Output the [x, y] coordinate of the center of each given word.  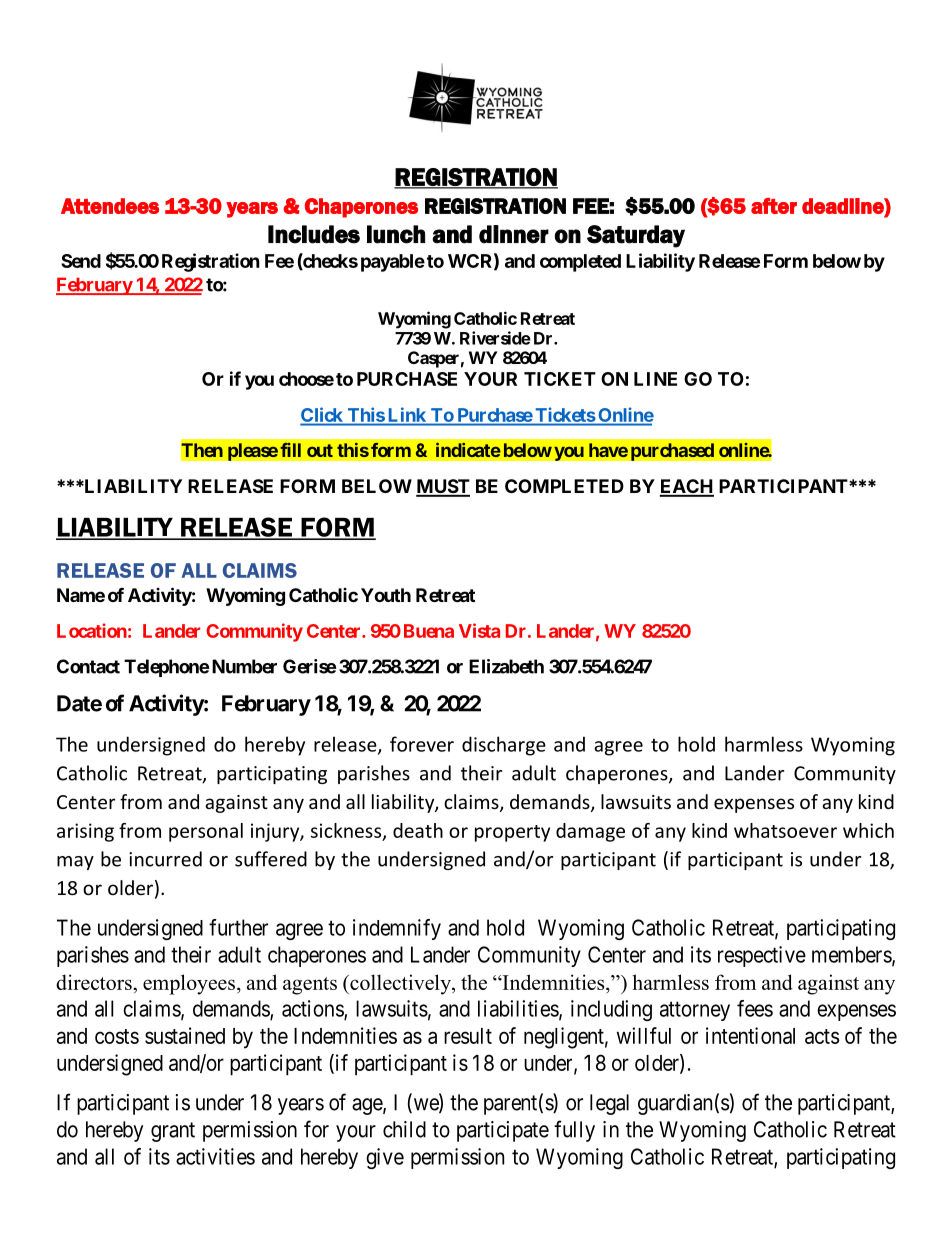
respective [762, 956]
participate [503, 1131]
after [774, 206]
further [238, 927]
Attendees [110, 206]
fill [290, 450]
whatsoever [785, 830]
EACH [687, 487]
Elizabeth [506, 666]
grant [173, 1132]
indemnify [397, 929]
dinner [514, 234]
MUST [443, 487]
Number [244, 666]
